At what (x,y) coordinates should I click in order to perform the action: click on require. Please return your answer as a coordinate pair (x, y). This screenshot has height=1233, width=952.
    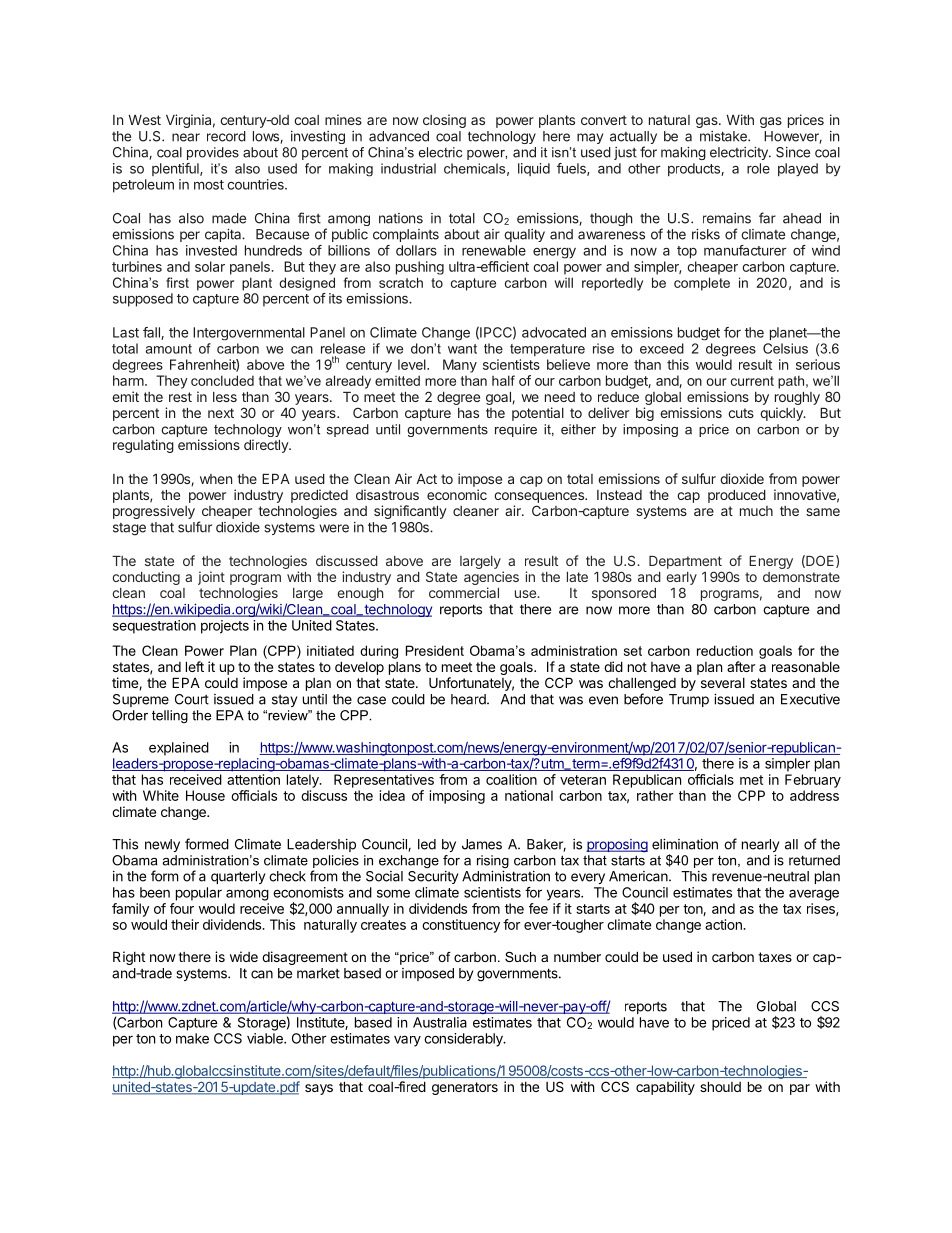
    Looking at the image, I should click on (516, 430).
